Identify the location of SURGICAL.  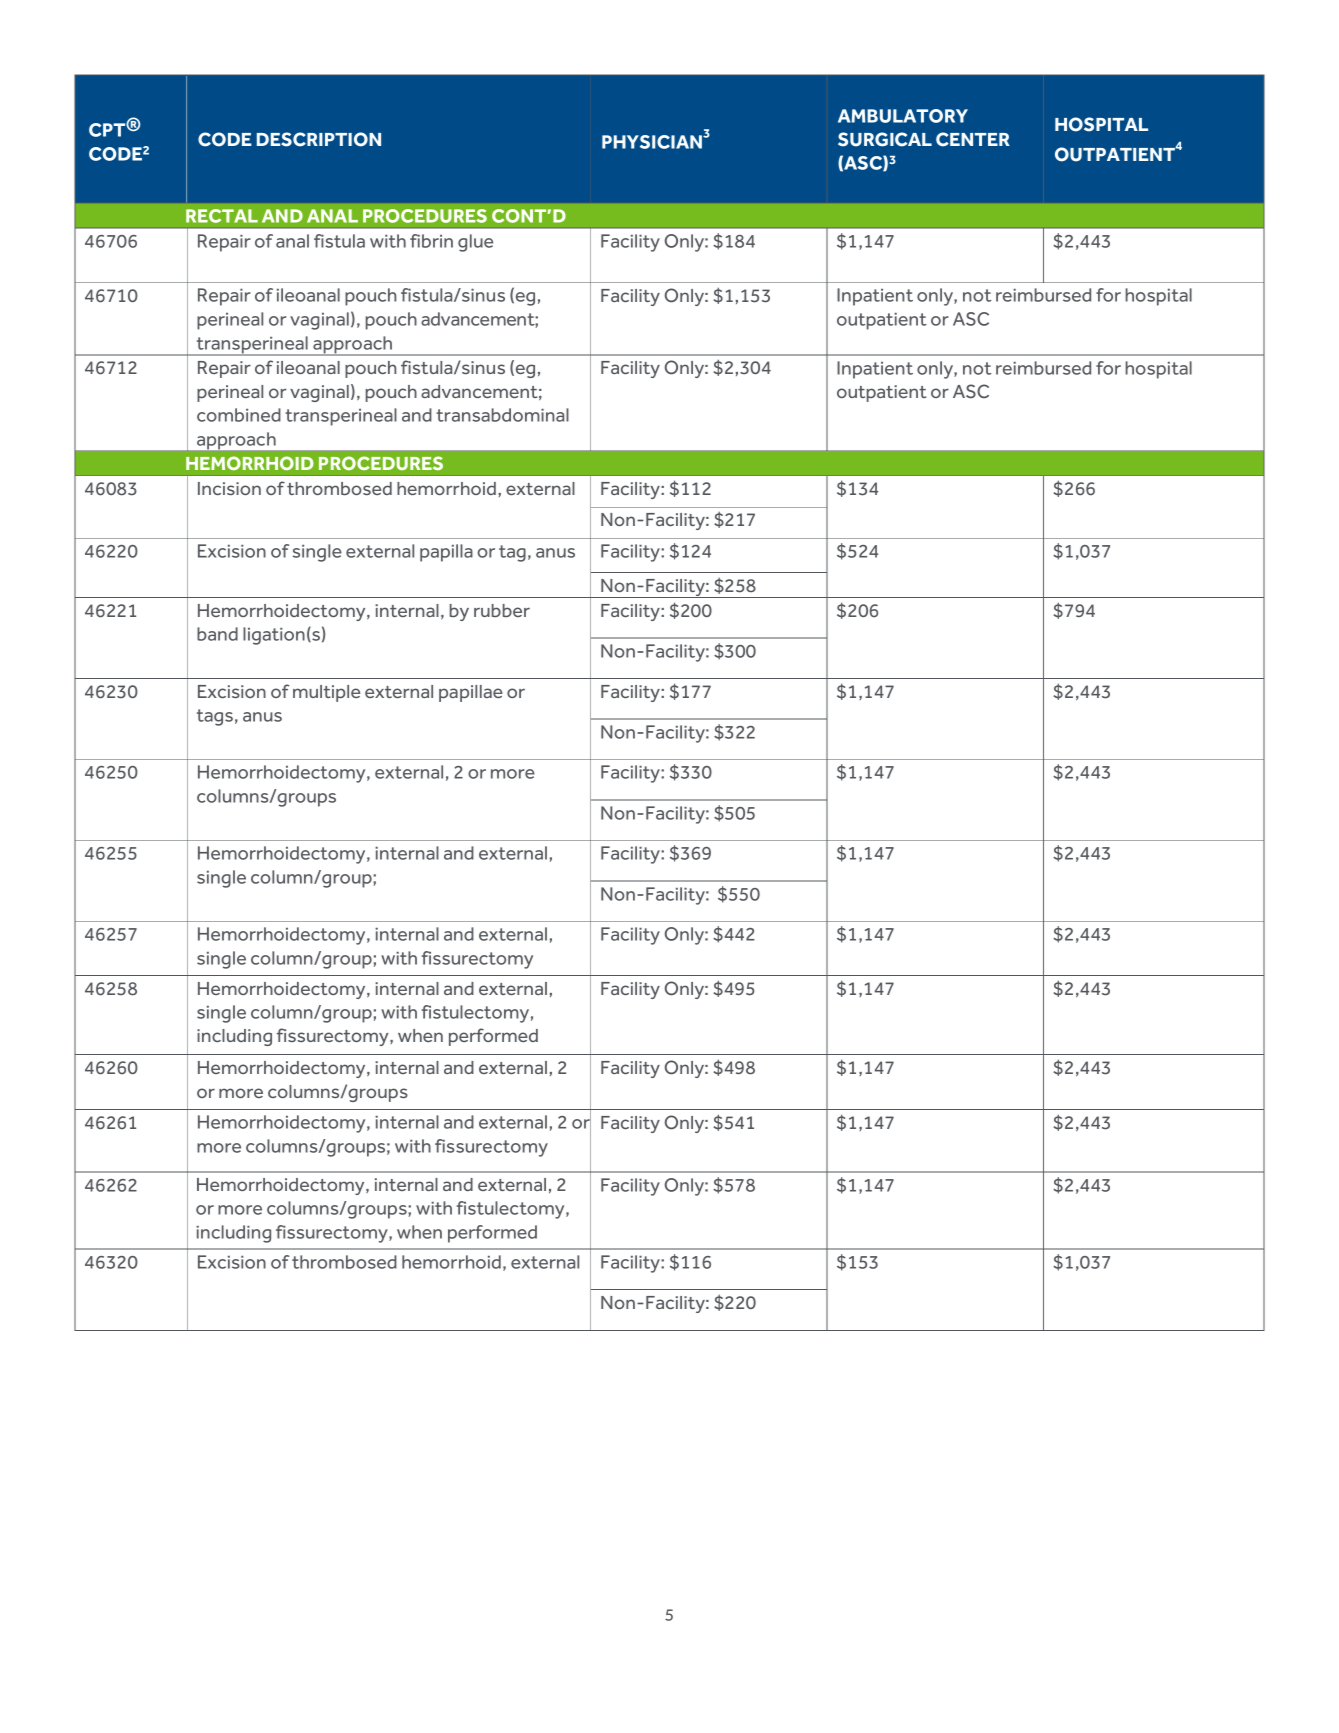
(885, 139).
